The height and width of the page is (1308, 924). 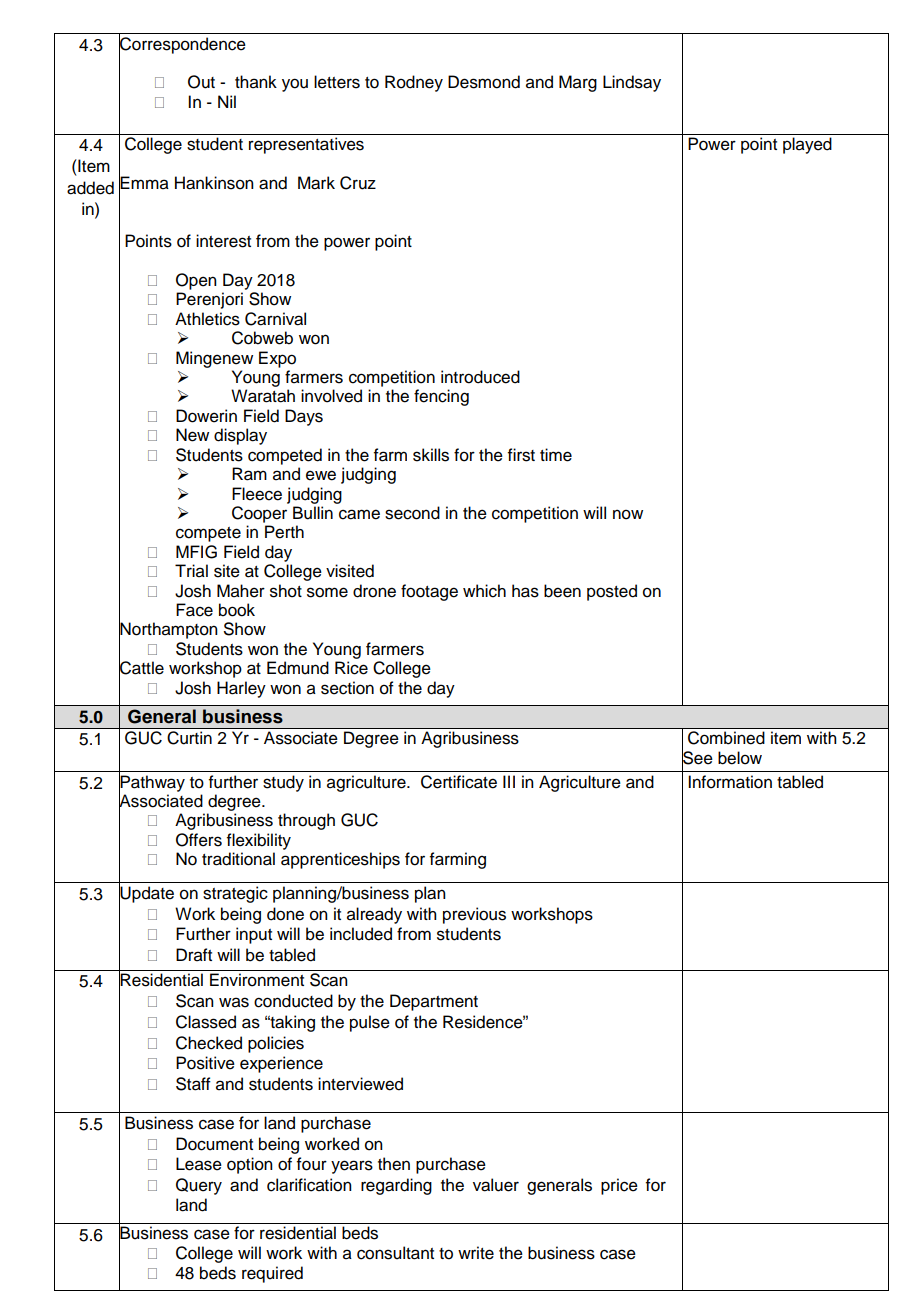 I want to click on Information, so click(x=730, y=782).
